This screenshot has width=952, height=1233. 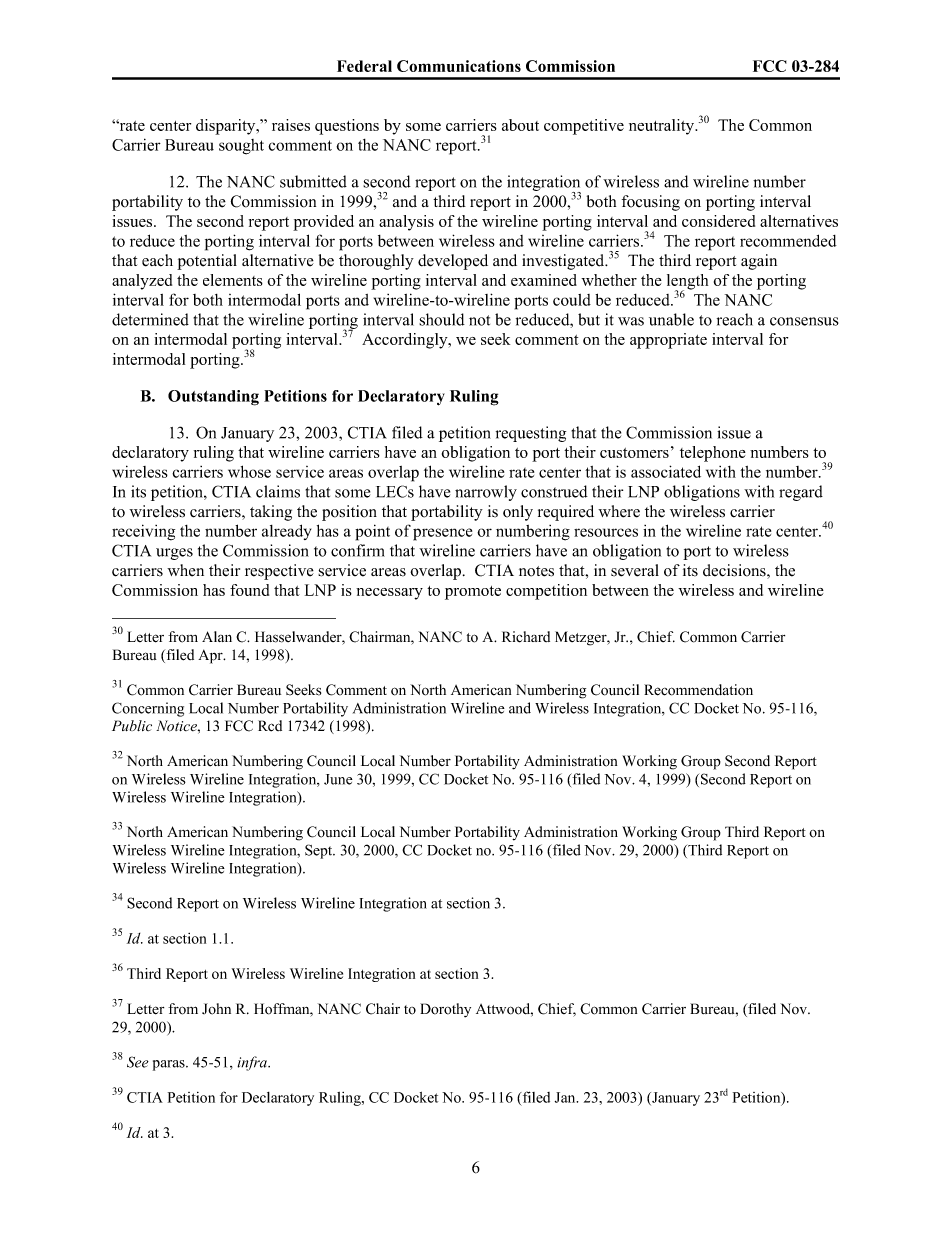 I want to click on John, so click(x=216, y=1009).
